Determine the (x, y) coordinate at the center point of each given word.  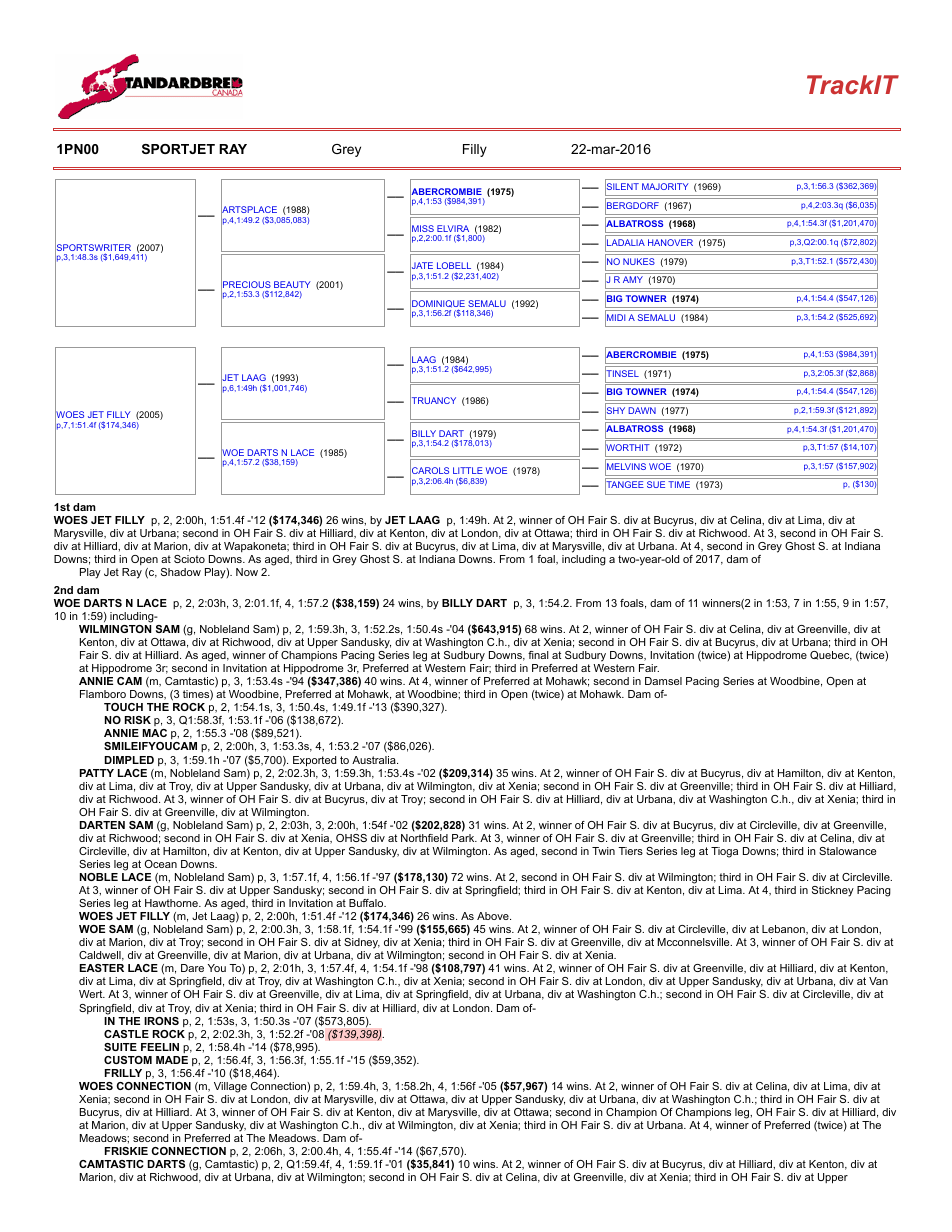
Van (878, 981)
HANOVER (670, 242)
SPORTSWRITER (93, 248)
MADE (172, 1060)
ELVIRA (453, 230)
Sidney (362, 945)
